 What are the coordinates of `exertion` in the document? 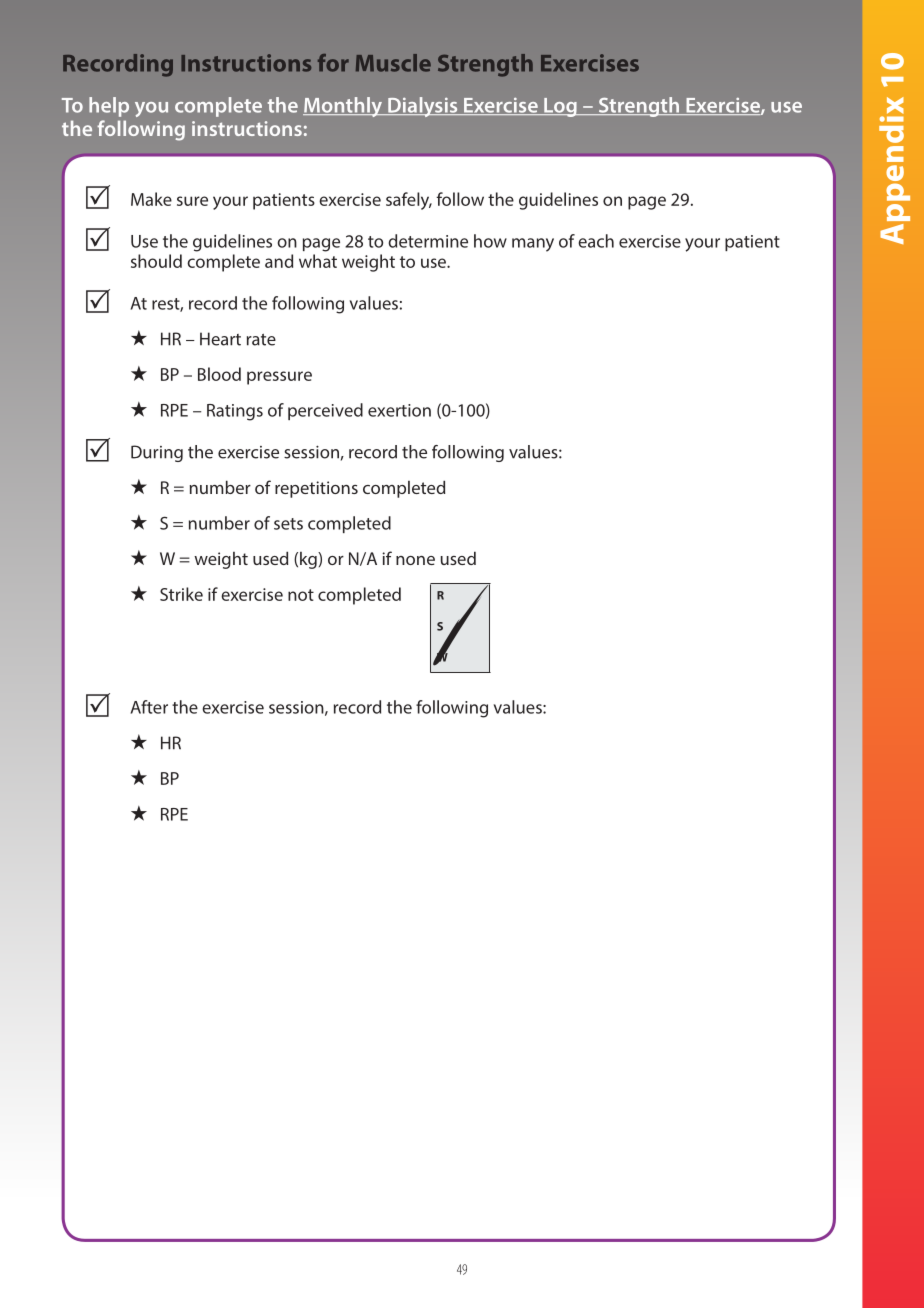 It's located at (399, 410).
